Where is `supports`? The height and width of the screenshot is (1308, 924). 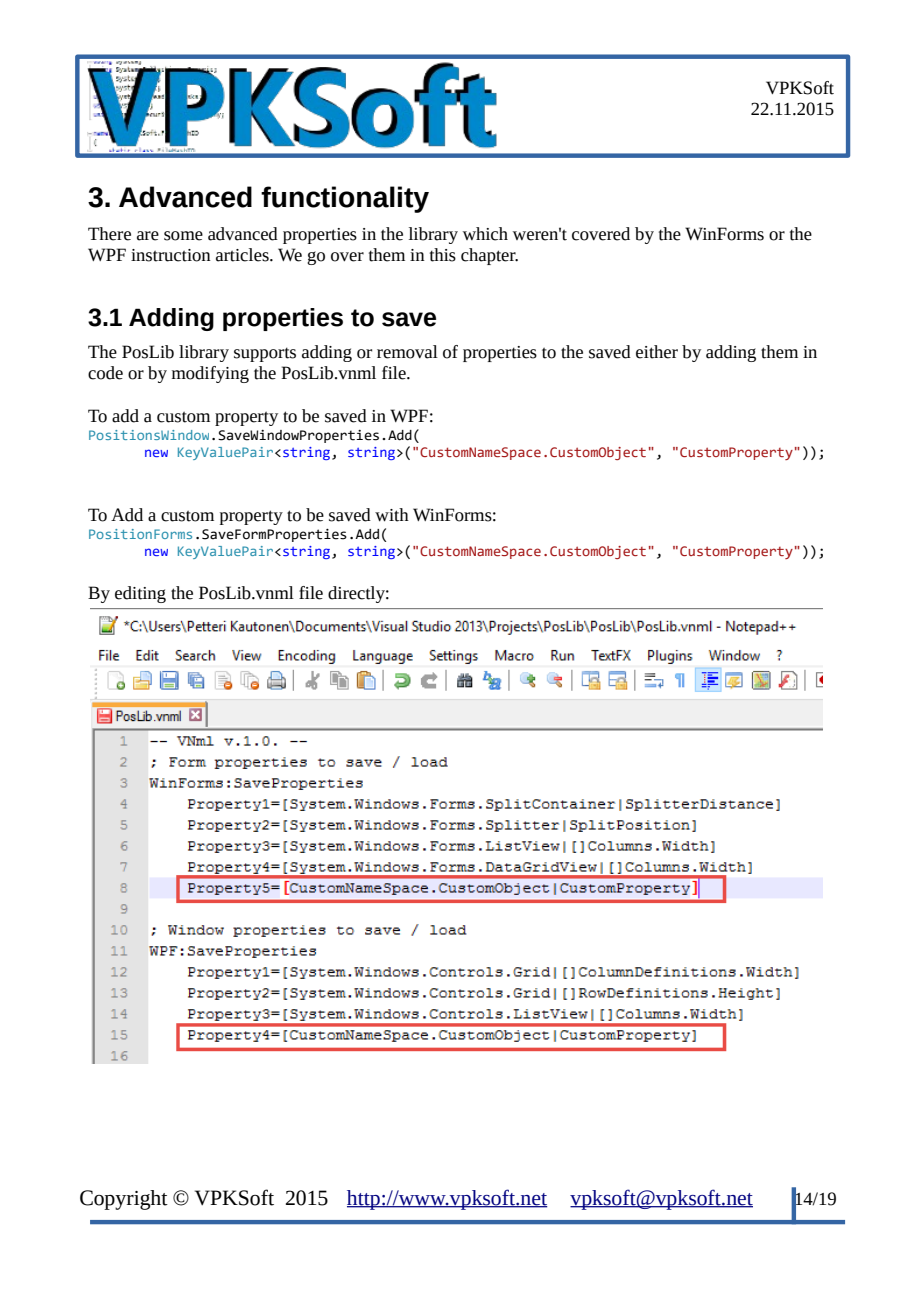
supports is located at coordinates (265, 354).
